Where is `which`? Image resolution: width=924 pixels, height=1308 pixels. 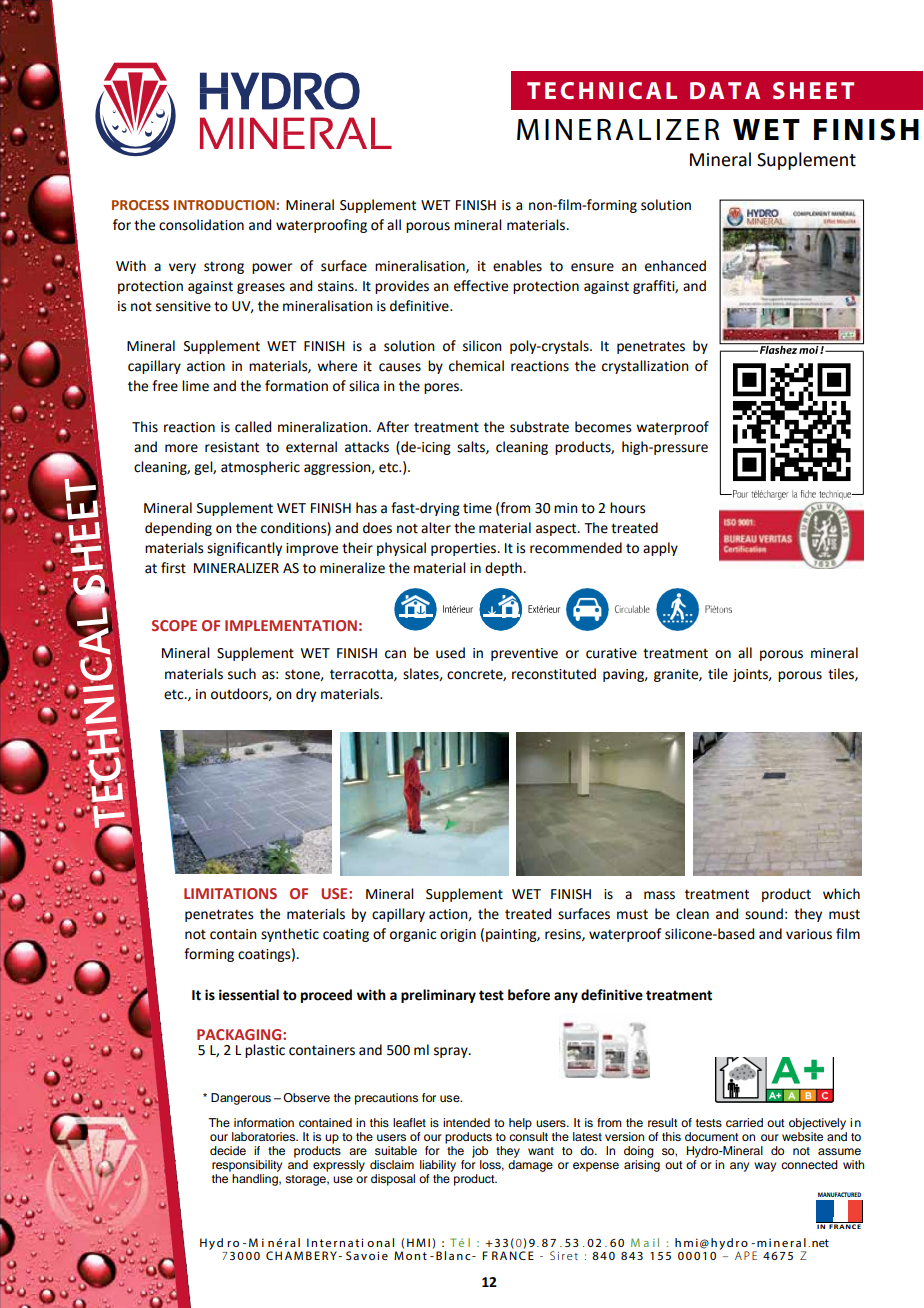 which is located at coordinates (841, 894).
